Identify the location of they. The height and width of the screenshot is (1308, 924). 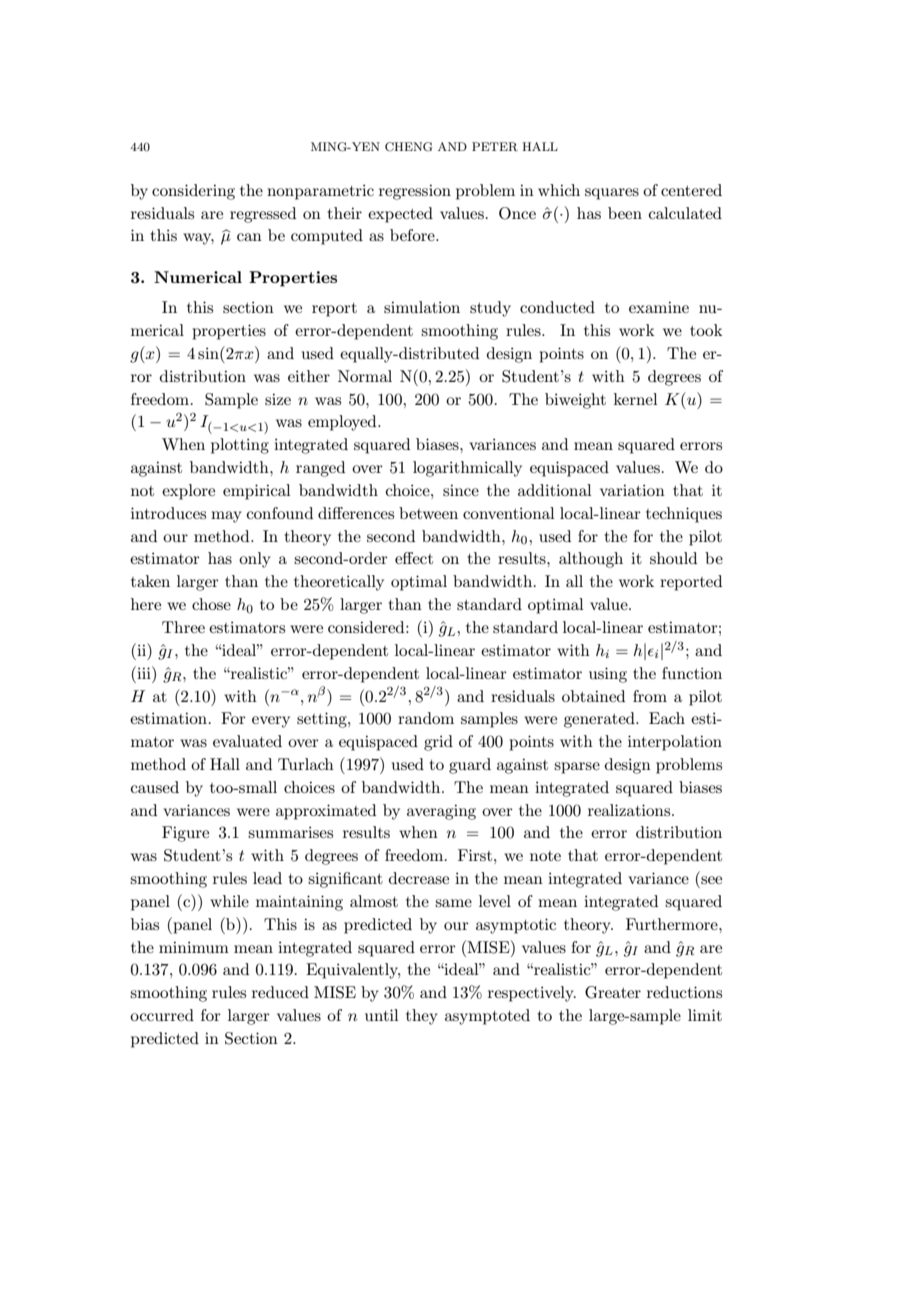
(422, 1017).
